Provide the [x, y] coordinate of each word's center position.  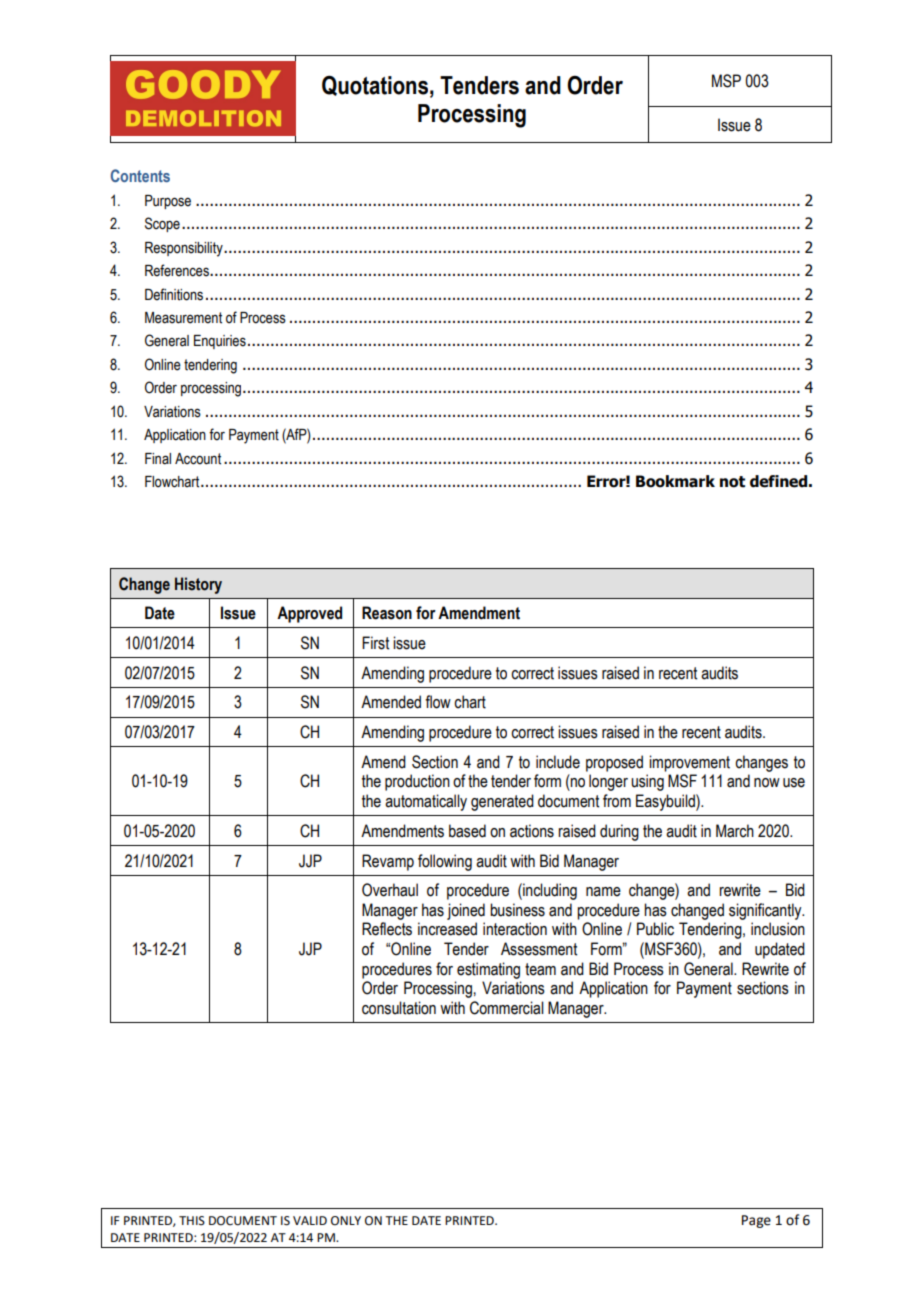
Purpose [168, 202]
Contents [140, 175]
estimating [488, 970]
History [198, 585]
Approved [309, 614]
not [732, 482]
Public [655, 929]
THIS [192, 1221]
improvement [689, 763]
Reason [387, 613]
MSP [726, 81]
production [417, 782]
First [375, 643]
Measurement [183, 318]
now [767, 783]
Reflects [387, 929]
